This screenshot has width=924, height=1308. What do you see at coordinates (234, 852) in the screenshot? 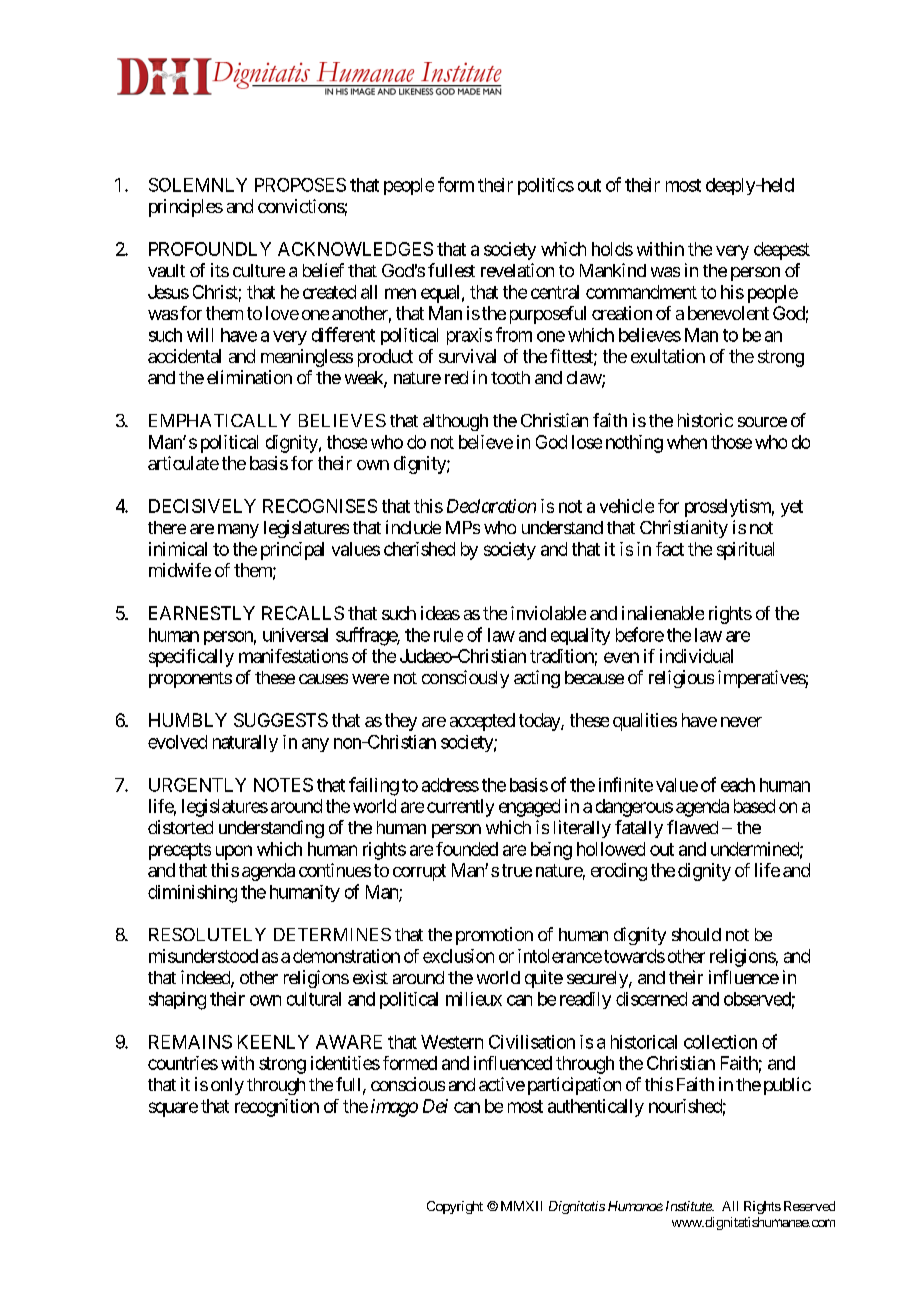
I see `upon` at bounding box center [234, 852].
